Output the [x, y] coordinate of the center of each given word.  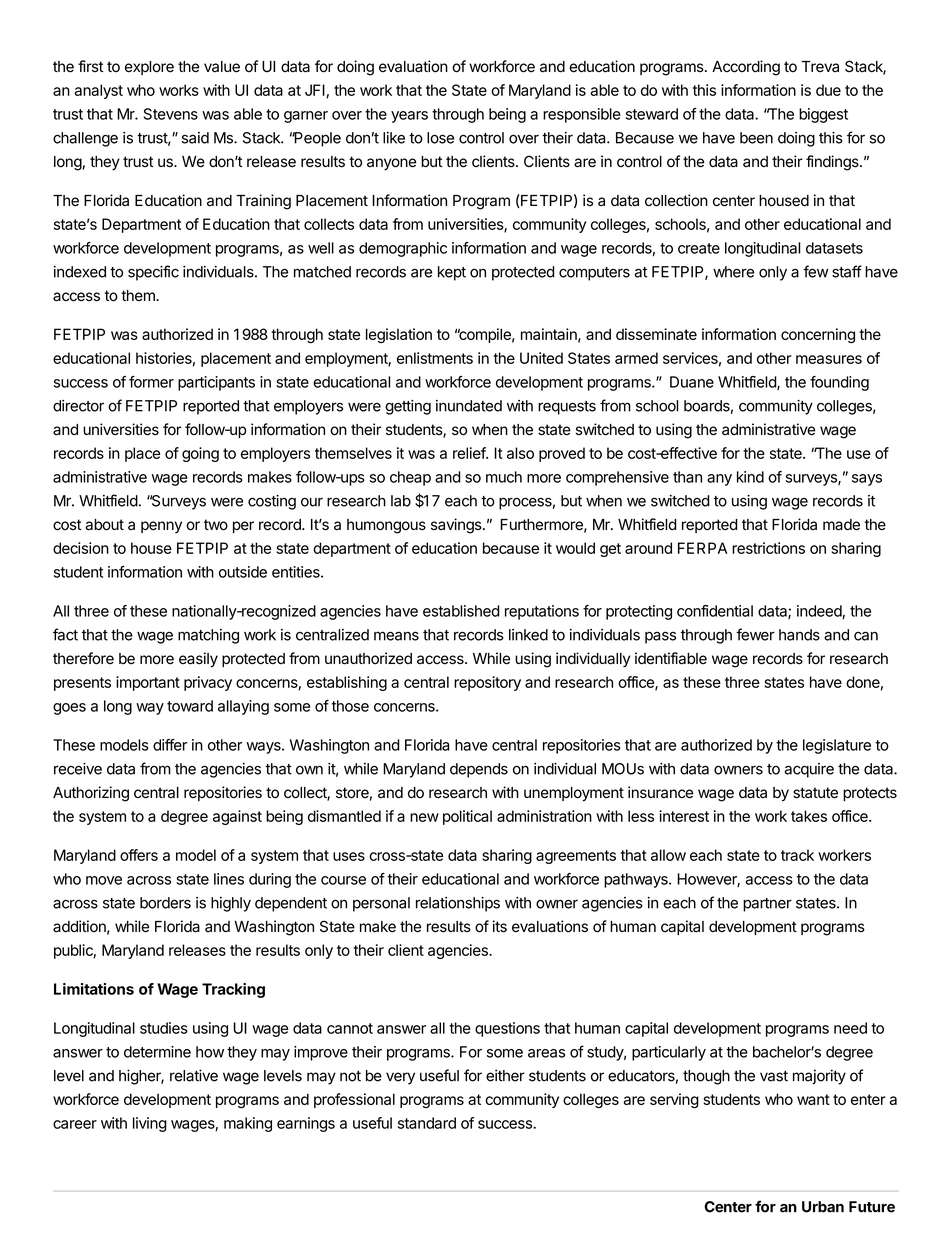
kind [750, 477]
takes [809, 816]
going [200, 454]
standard [427, 1123]
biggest [823, 115]
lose [440, 138]
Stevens [171, 114]
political [467, 817]
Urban [823, 1207]
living [150, 1124]
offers [139, 855]
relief [470, 453]
